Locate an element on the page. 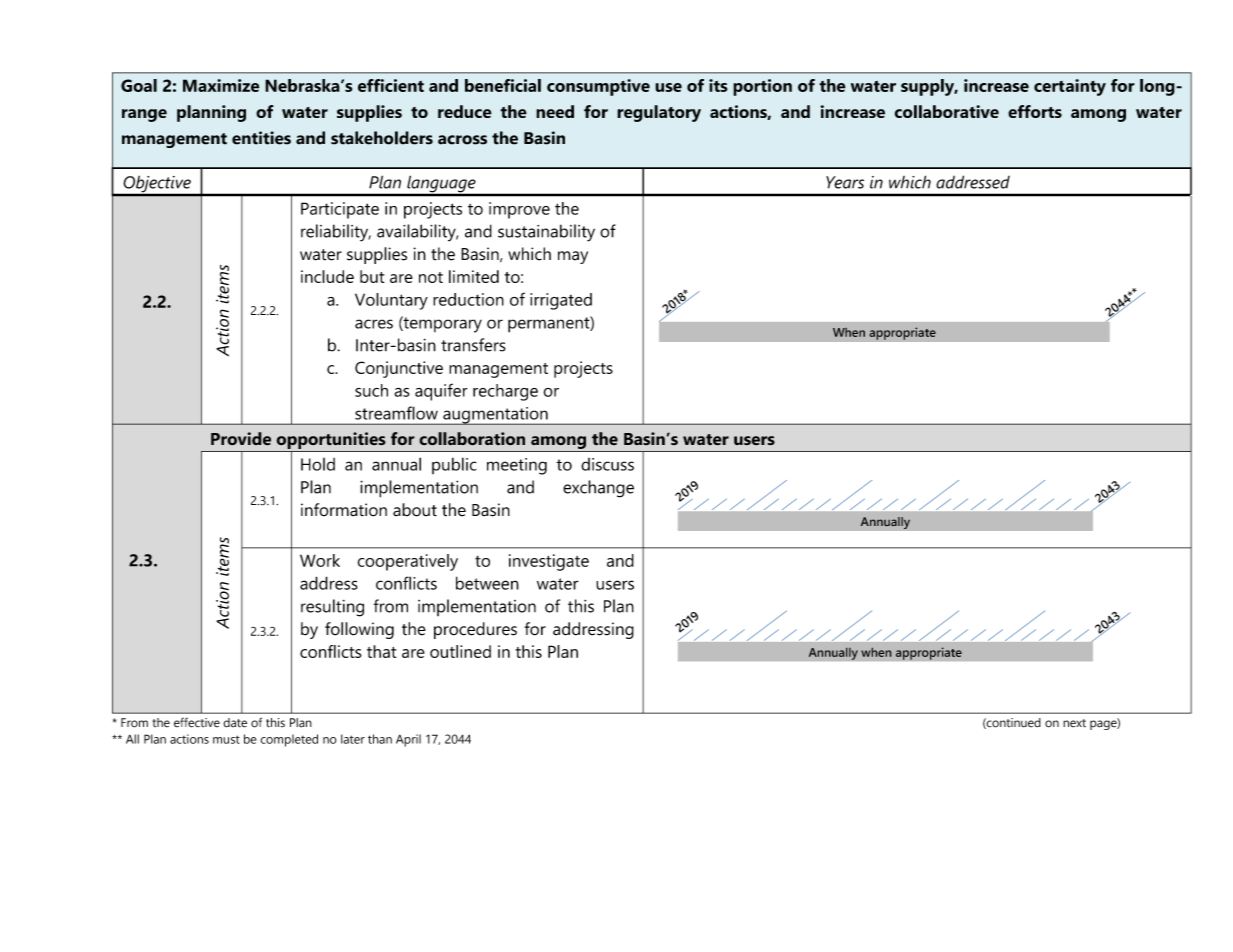 The height and width of the page is (952, 1233). Maximize is located at coordinates (221, 85).
